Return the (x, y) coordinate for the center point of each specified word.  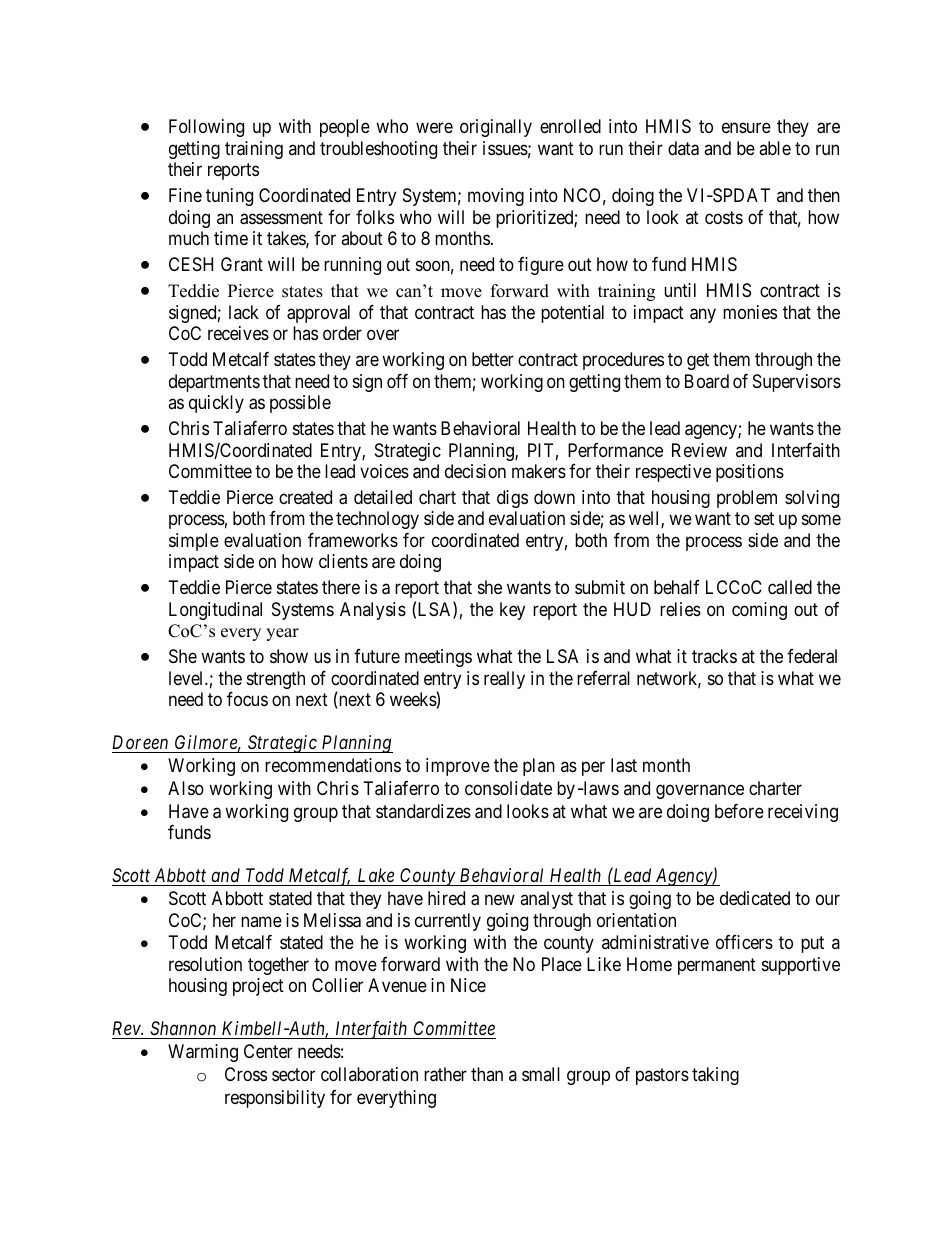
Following (206, 128)
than (487, 1074)
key (512, 611)
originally (496, 128)
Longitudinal (215, 611)
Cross (246, 1074)
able (775, 148)
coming (759, 611)
